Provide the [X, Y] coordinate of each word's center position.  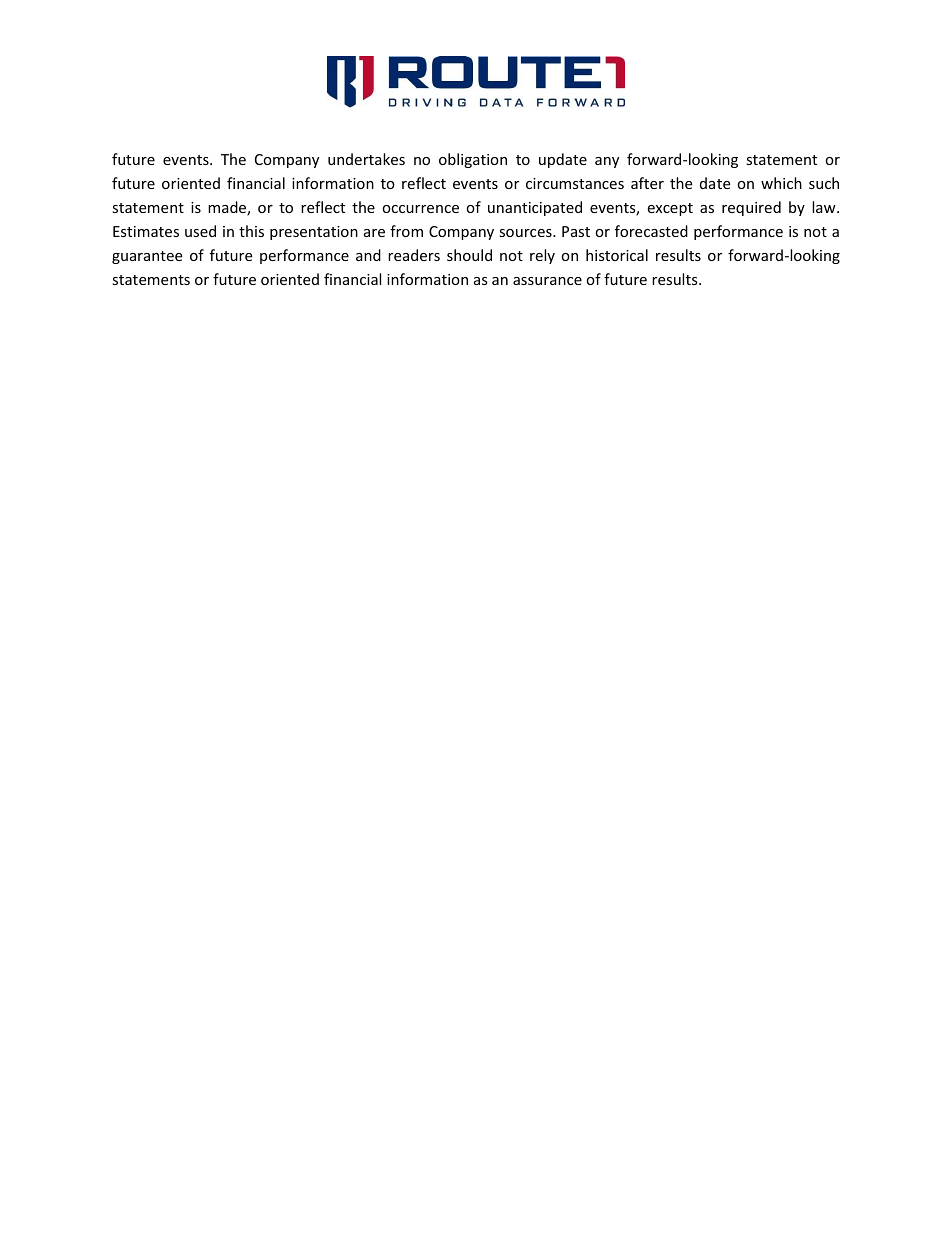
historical [617, 255]
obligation [473, 160]
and [368, 255]
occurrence [420, 209]
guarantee [147, 257]
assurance [547, 281]
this [251, 231]
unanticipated [535, 208]
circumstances [575, 183]
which [781, 183]
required [751, 208]
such [824, 183]
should [469, 255]
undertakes [366, 159]
